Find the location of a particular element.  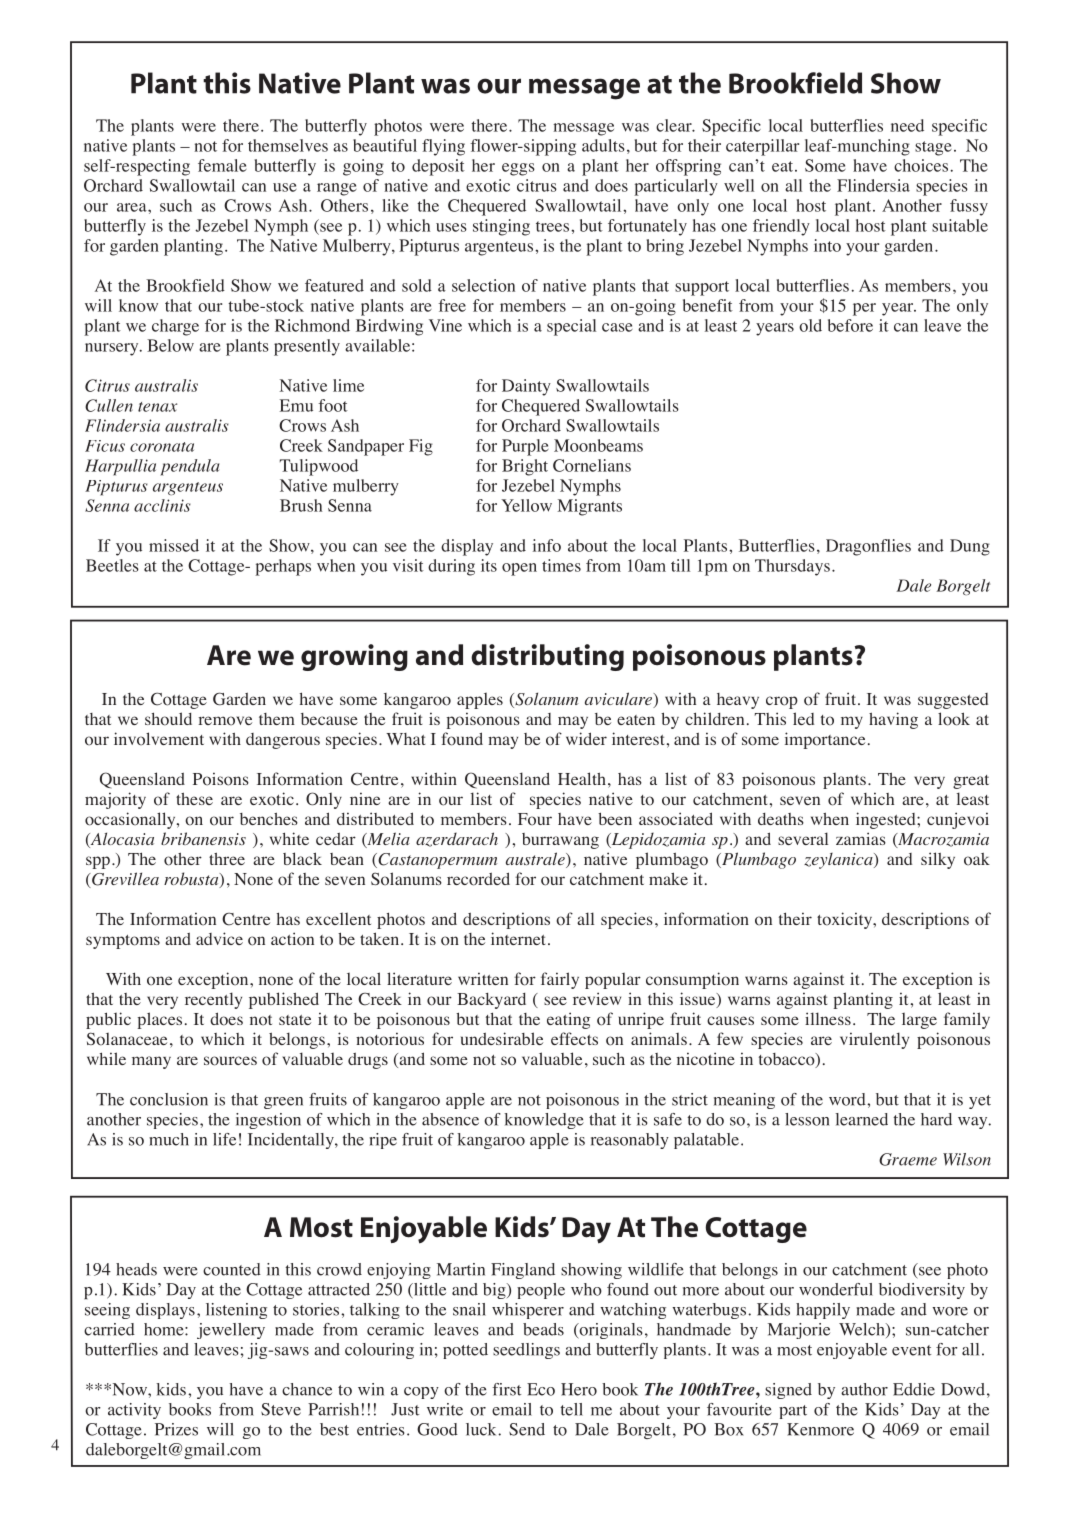

Health is located at coordinates (582, 778).
